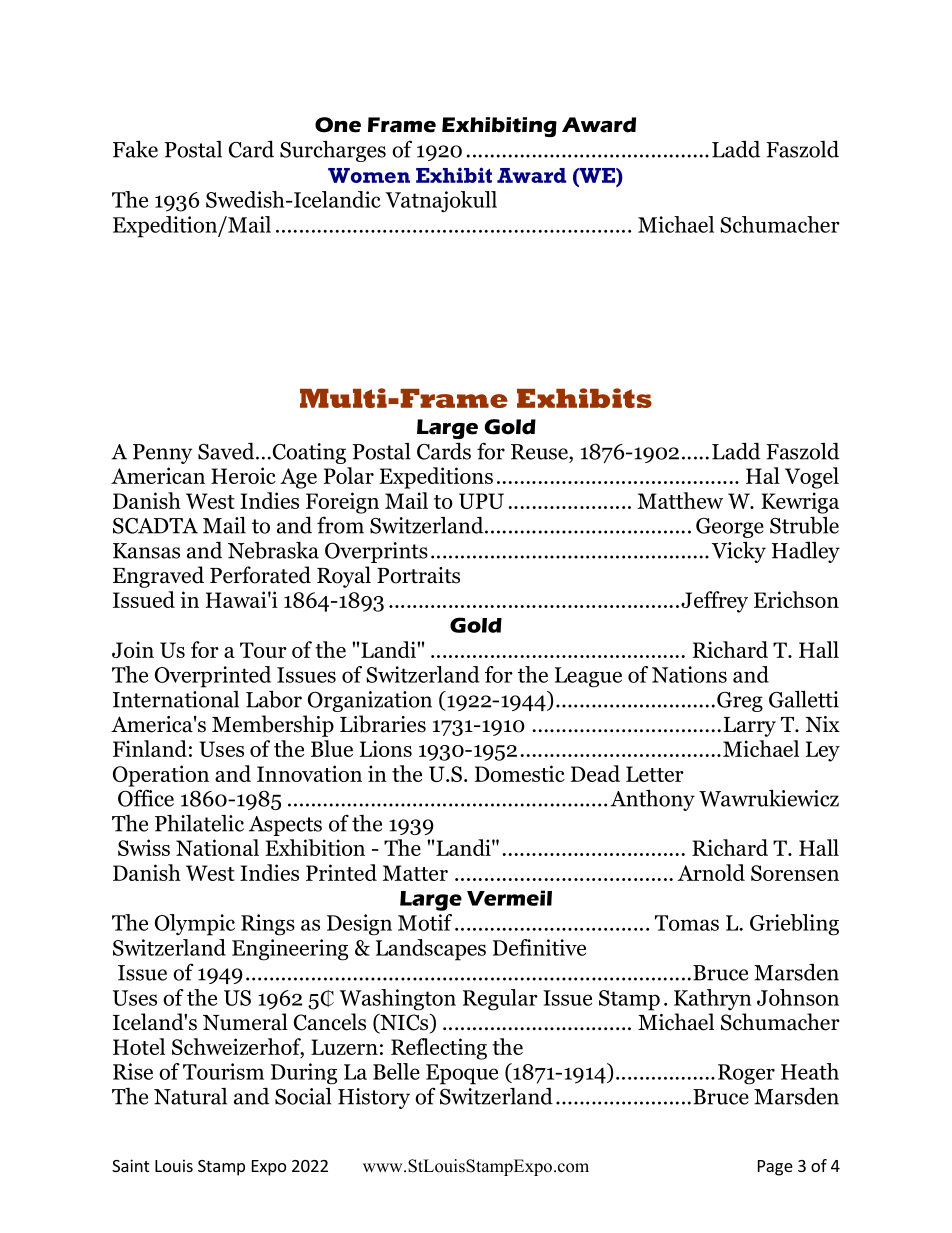  Describe the element at coordinates (135, 149) in the document. I see `Fake` at that location.
